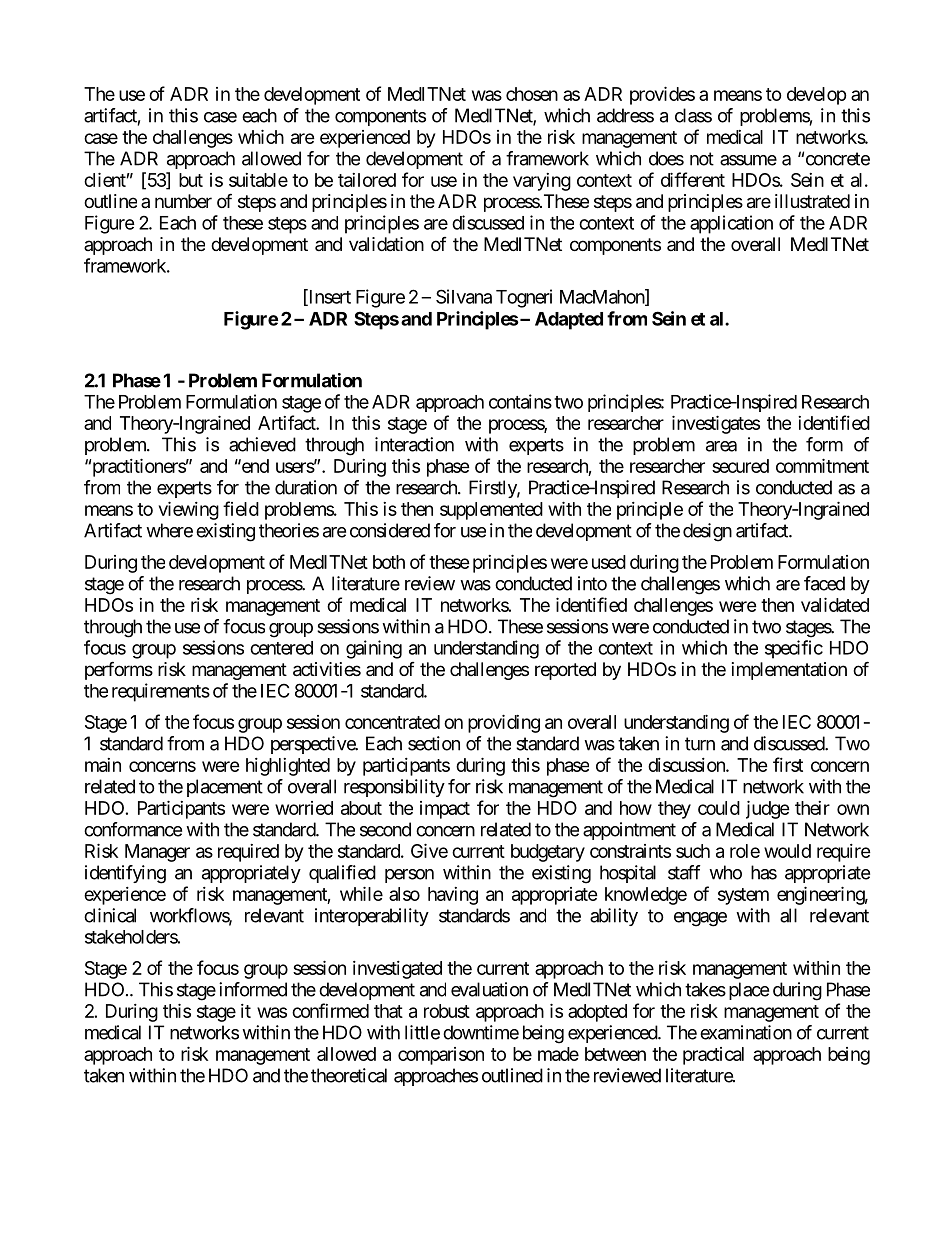 This screenshot has height=1233, width=952. Describe the element at coordinates (702, 159) in the screenshot. I see `not` at that location.
